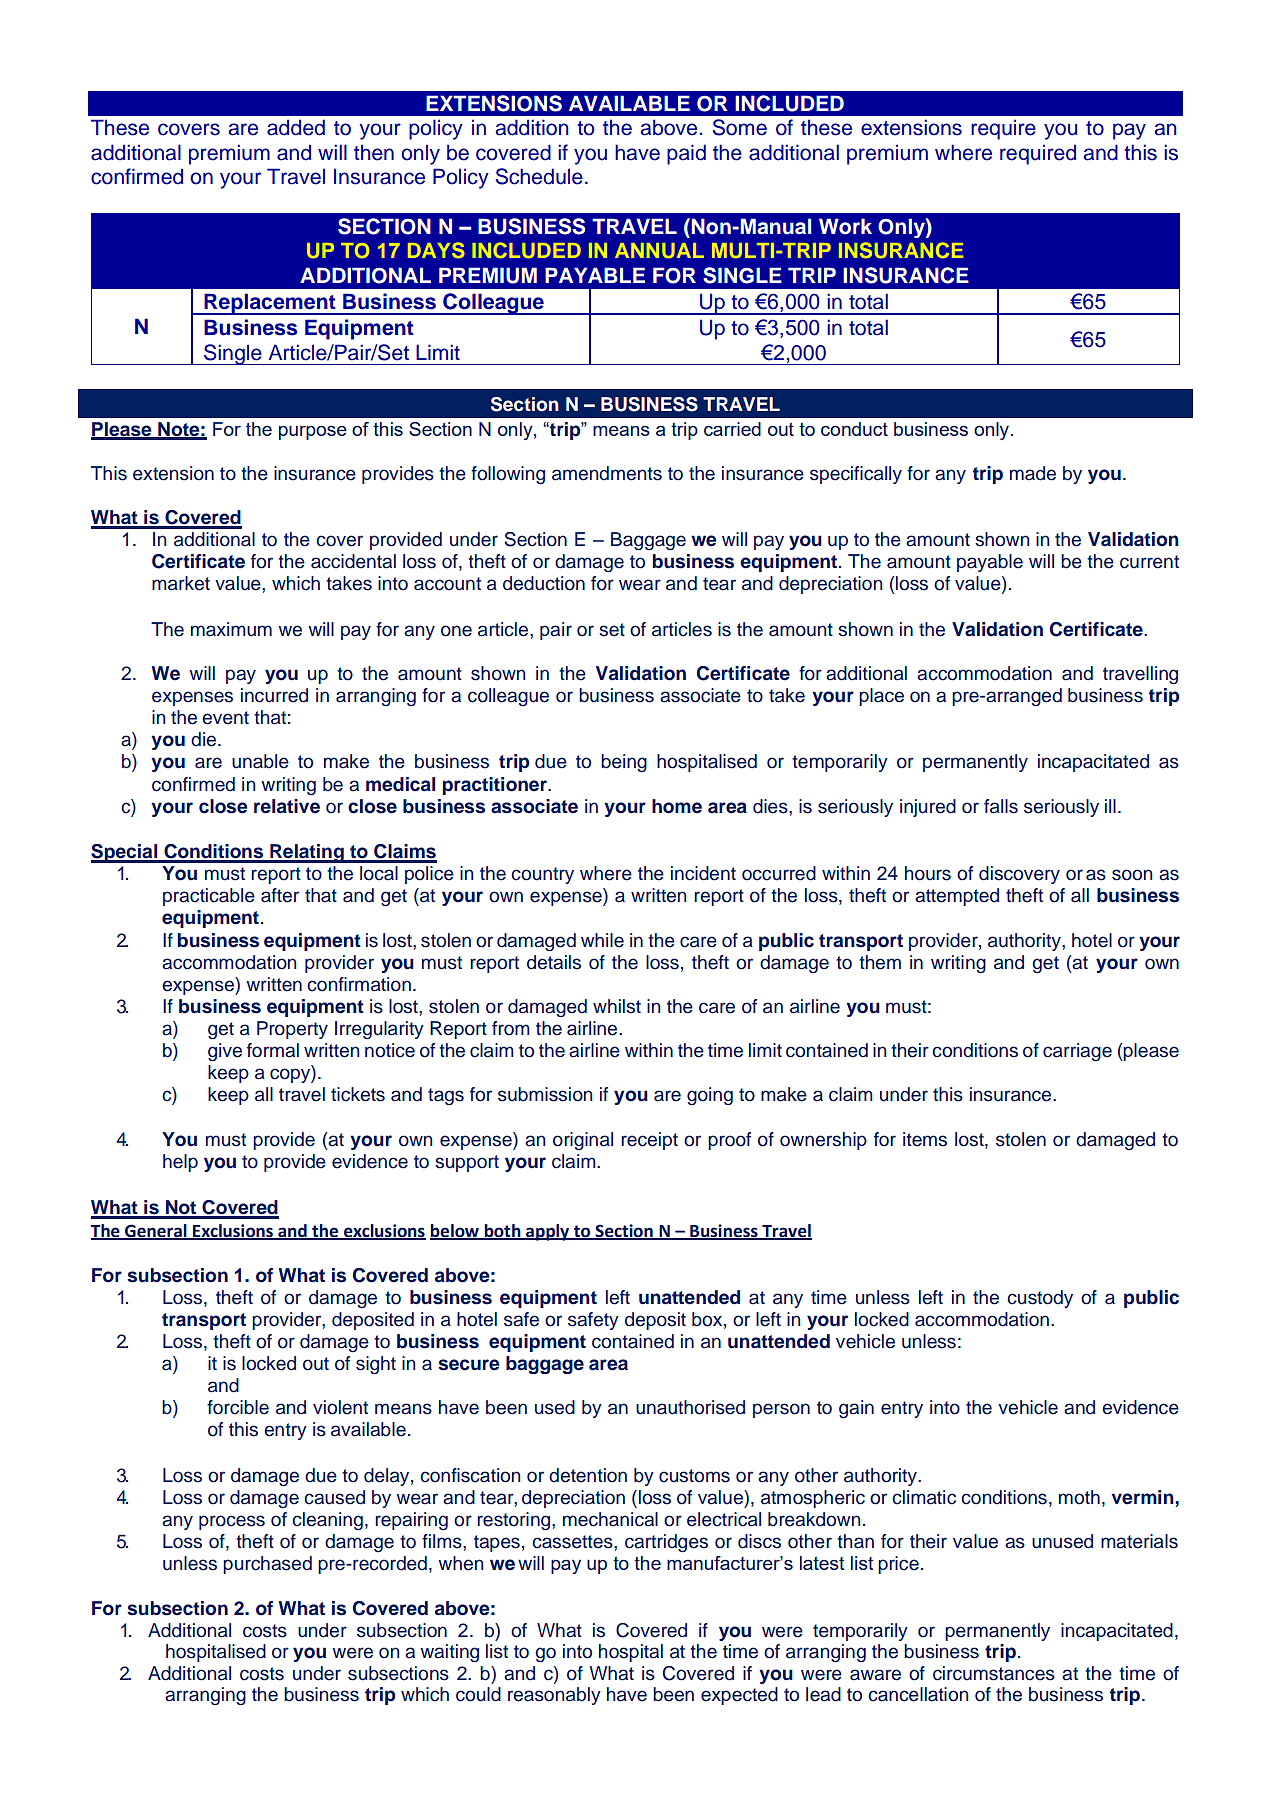 This document has width=1270, height=1796. I want to click on current, so click(1149, 562).
